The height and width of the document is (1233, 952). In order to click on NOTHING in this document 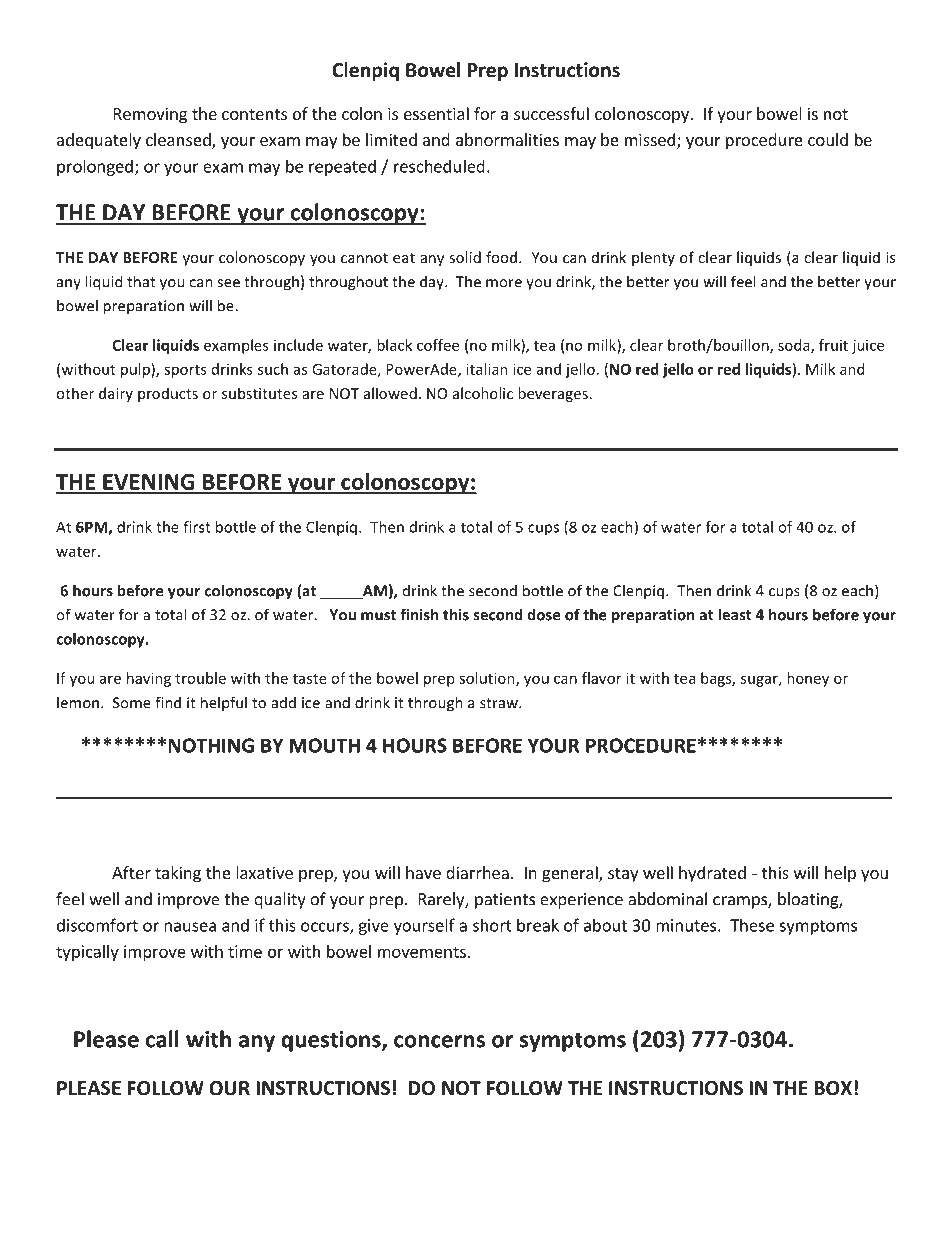, I will do `click(211, 745)`.
